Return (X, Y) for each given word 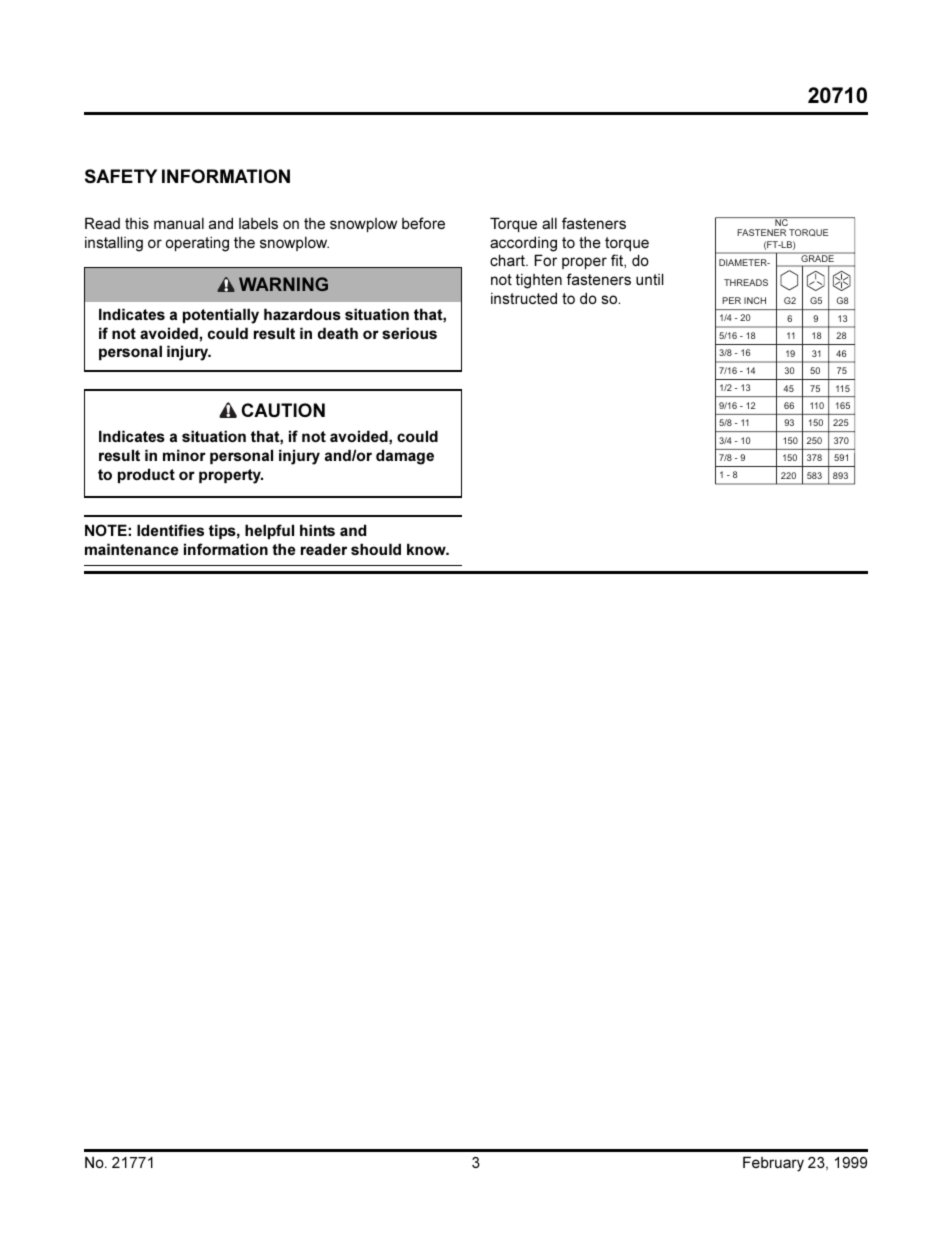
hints (317, 530)
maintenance (131, 549)
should (376, 549)
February (773, 1164)
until (649, 279)
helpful (269, 531)
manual (179, 223)
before (423, 223)
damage (405, 457)
